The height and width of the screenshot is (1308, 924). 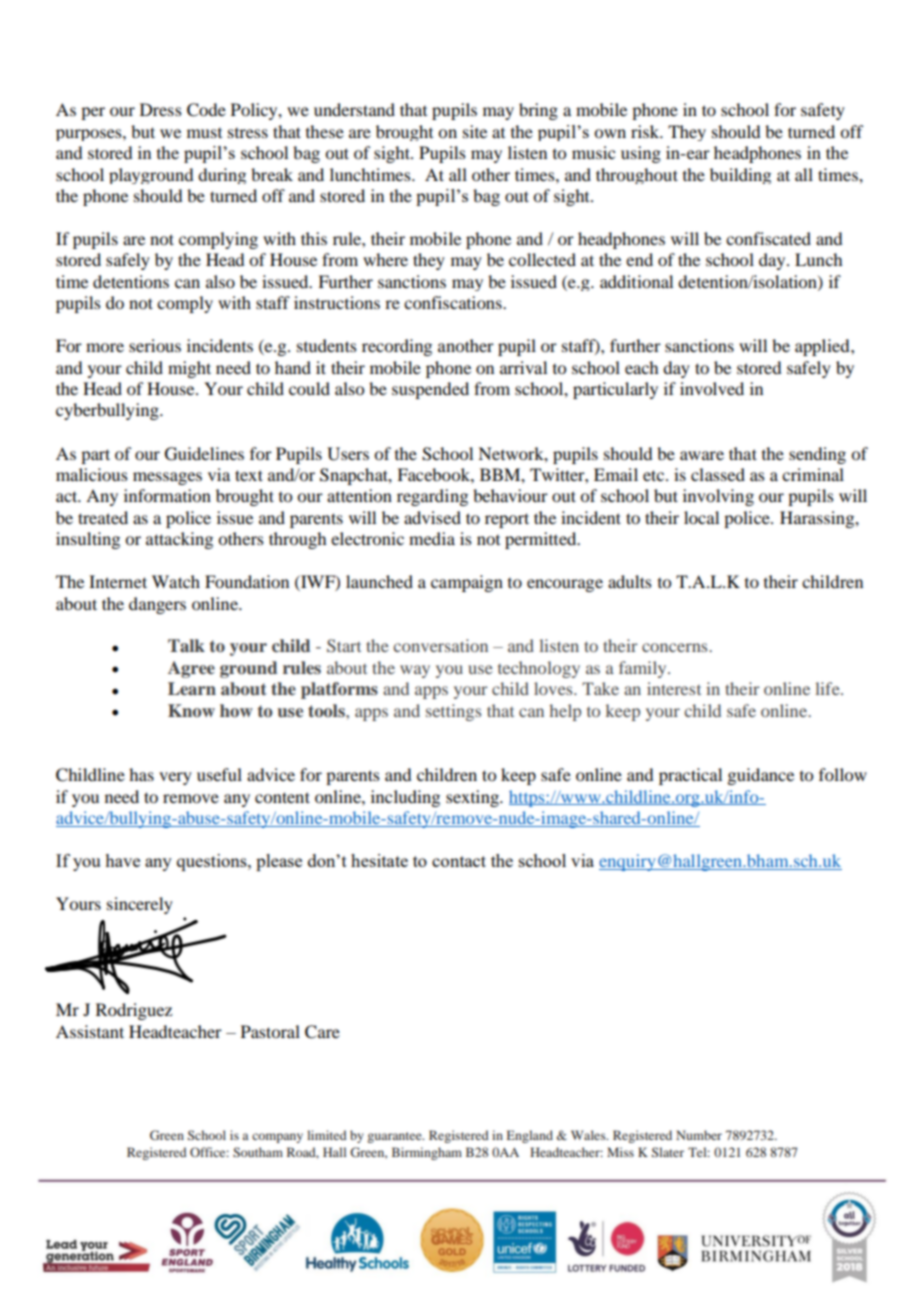 I want to click on messages, so click(x=167, y=478).
